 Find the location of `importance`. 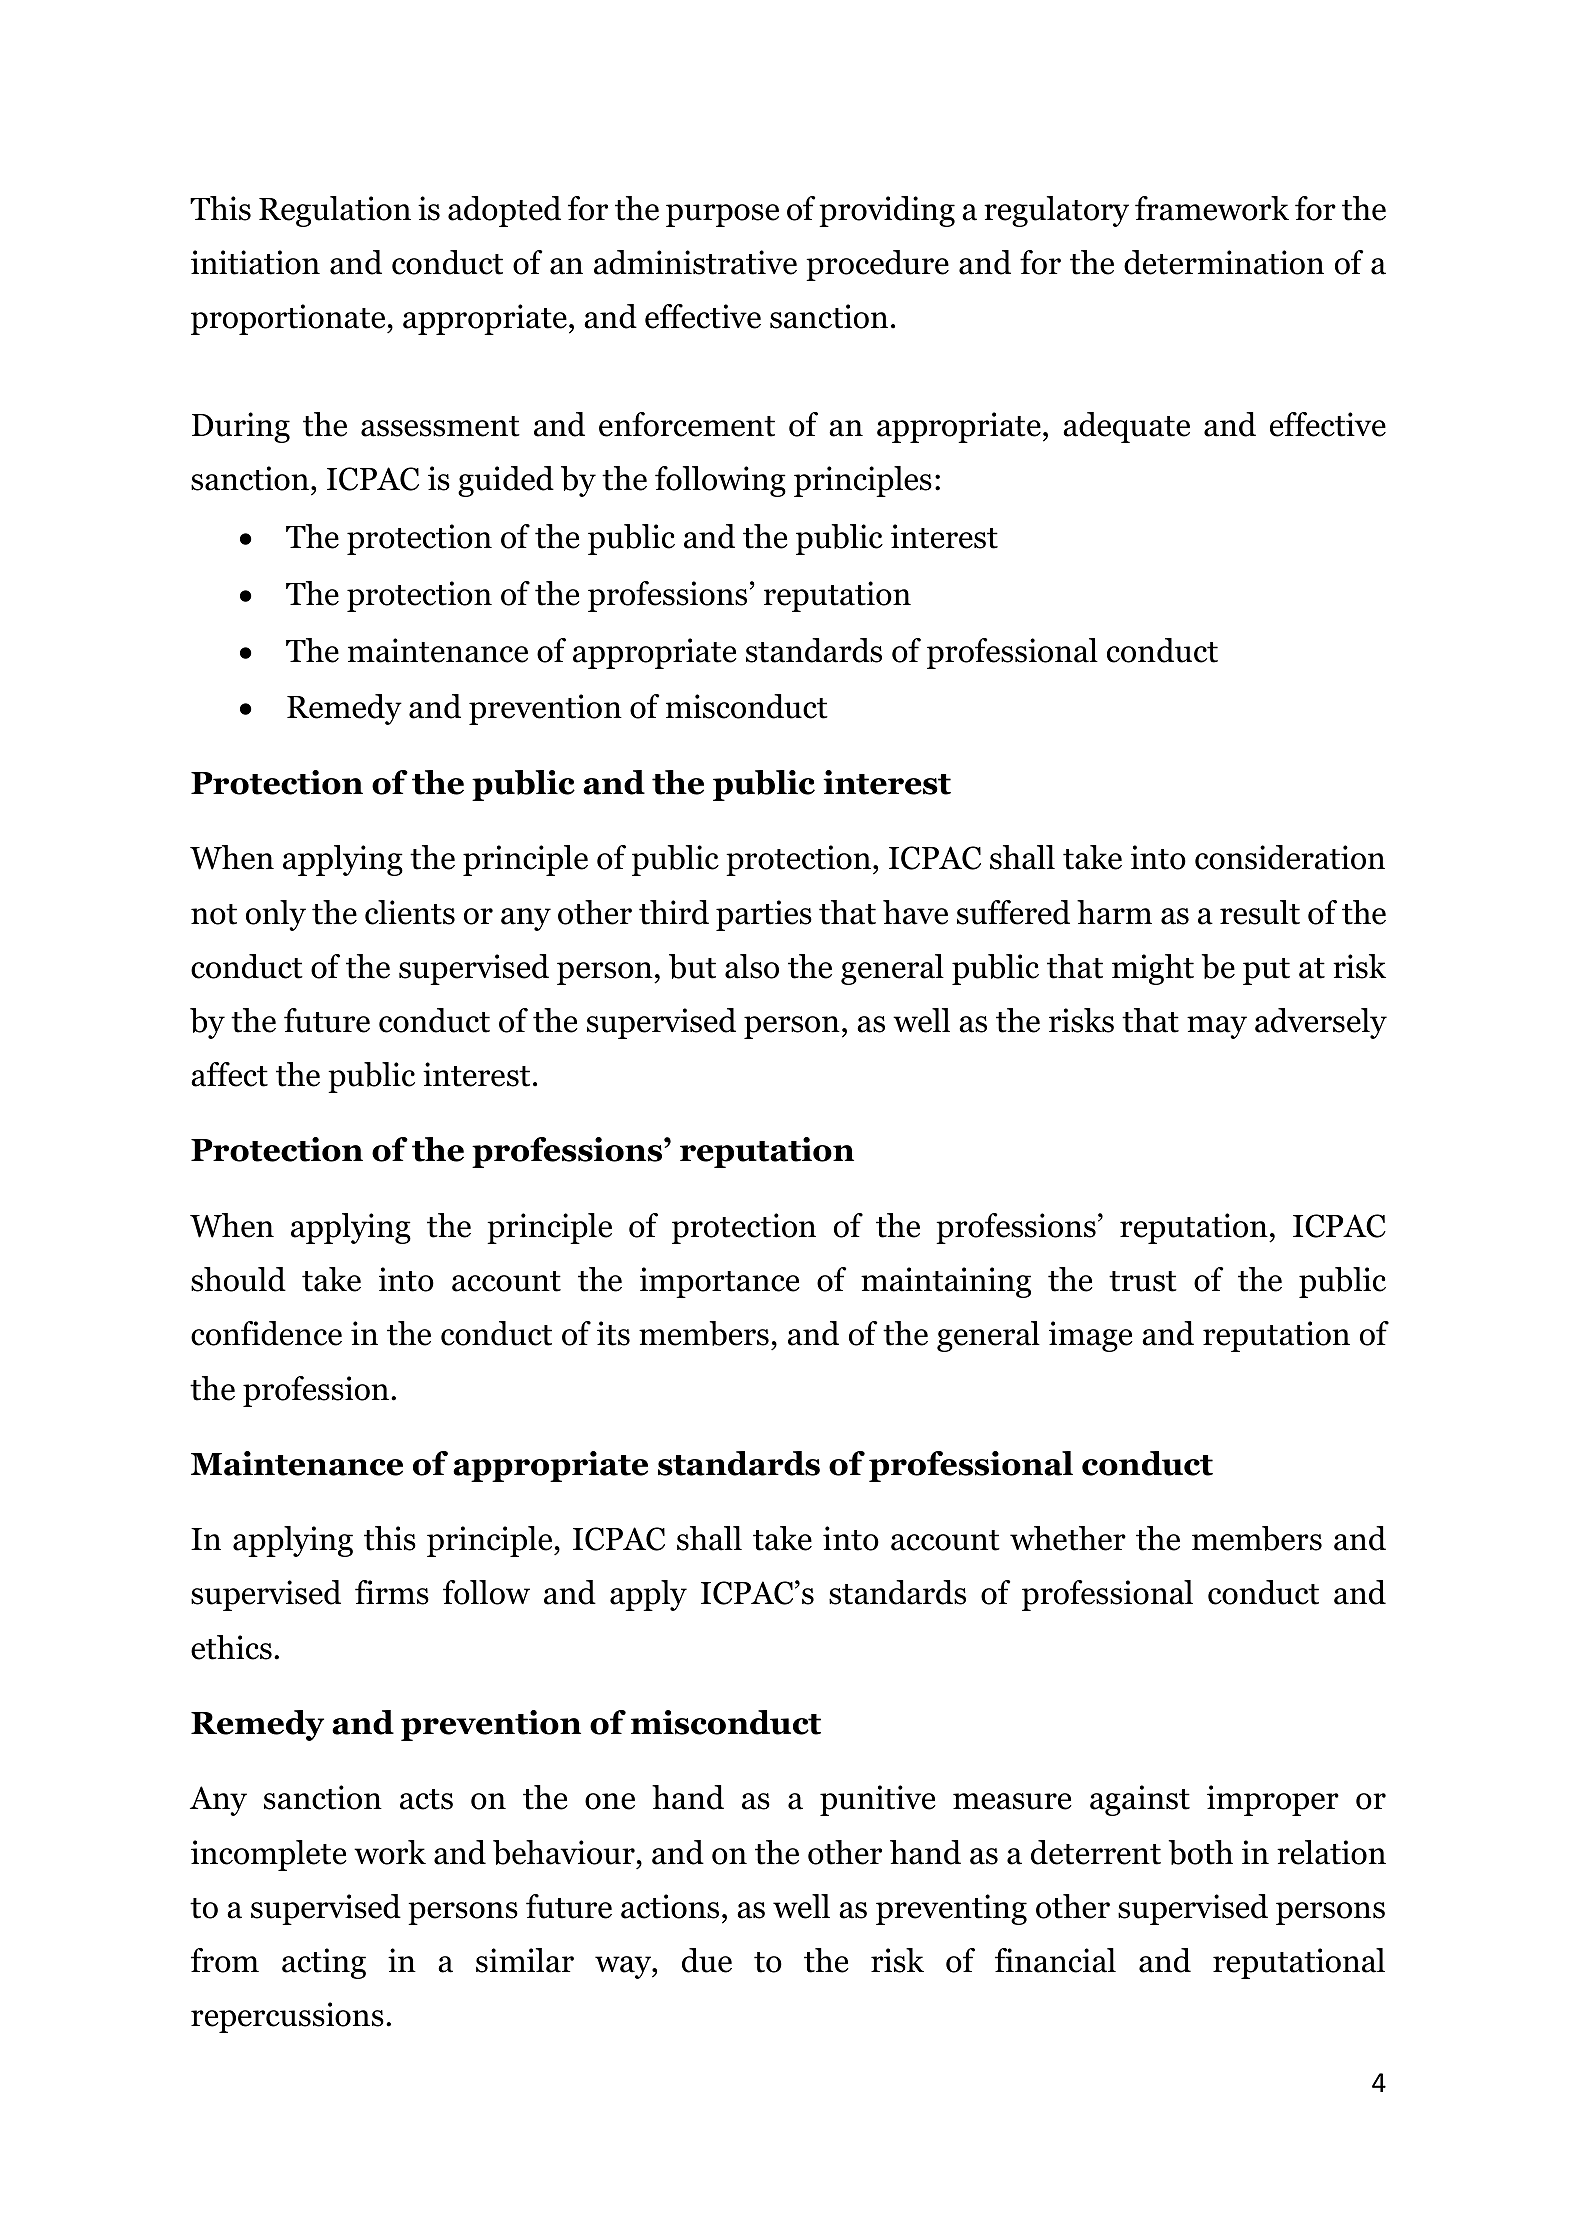

importance is located at coordinates (720, 1282).
